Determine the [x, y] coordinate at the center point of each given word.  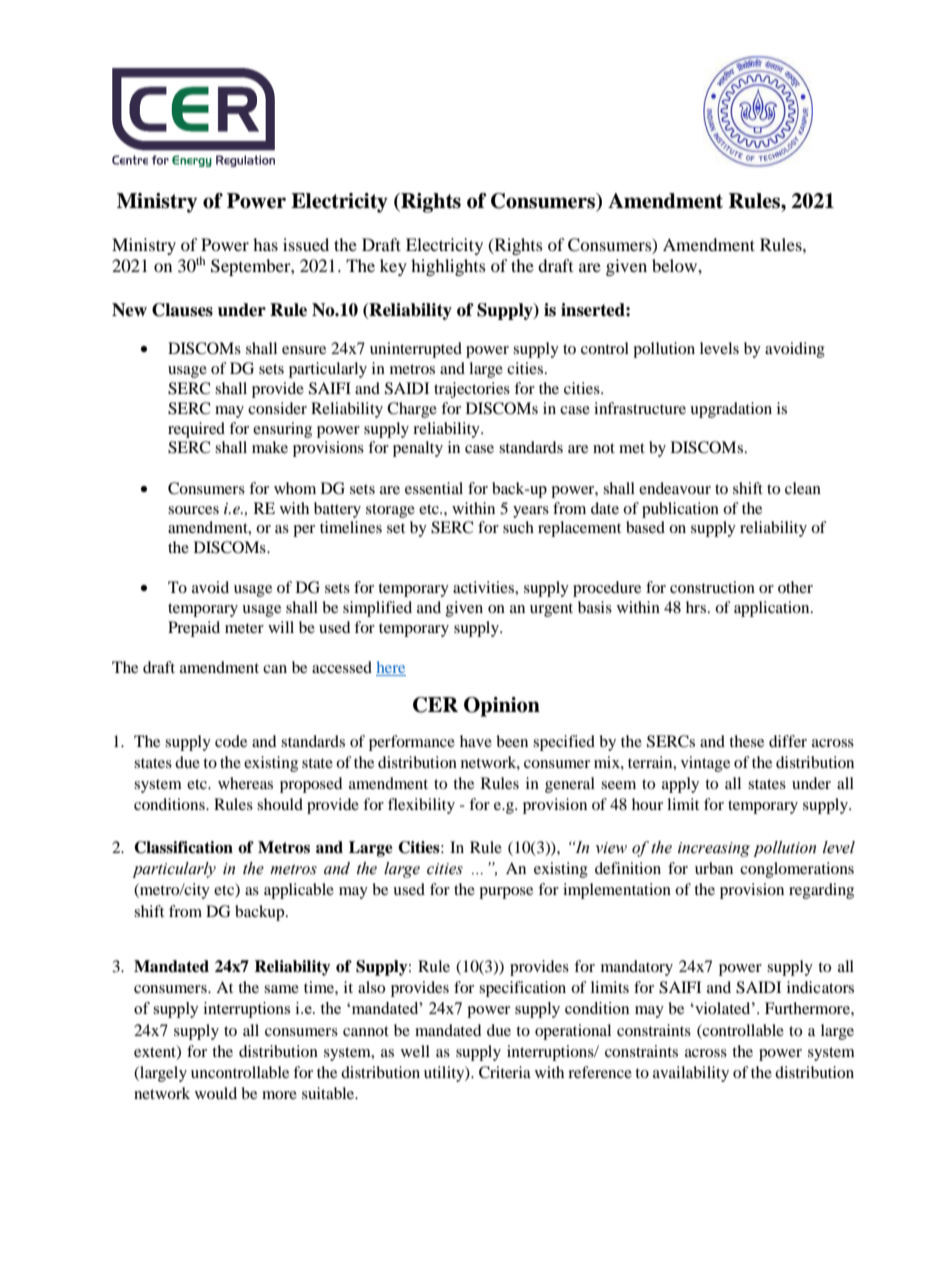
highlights [448, 267]
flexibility [421, 806]
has [265, 244]
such [518, 527]
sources [193, 510]
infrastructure [640, 408]
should [280, 804]
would [216, 1093]
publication [680, 510]
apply [680, 785]
